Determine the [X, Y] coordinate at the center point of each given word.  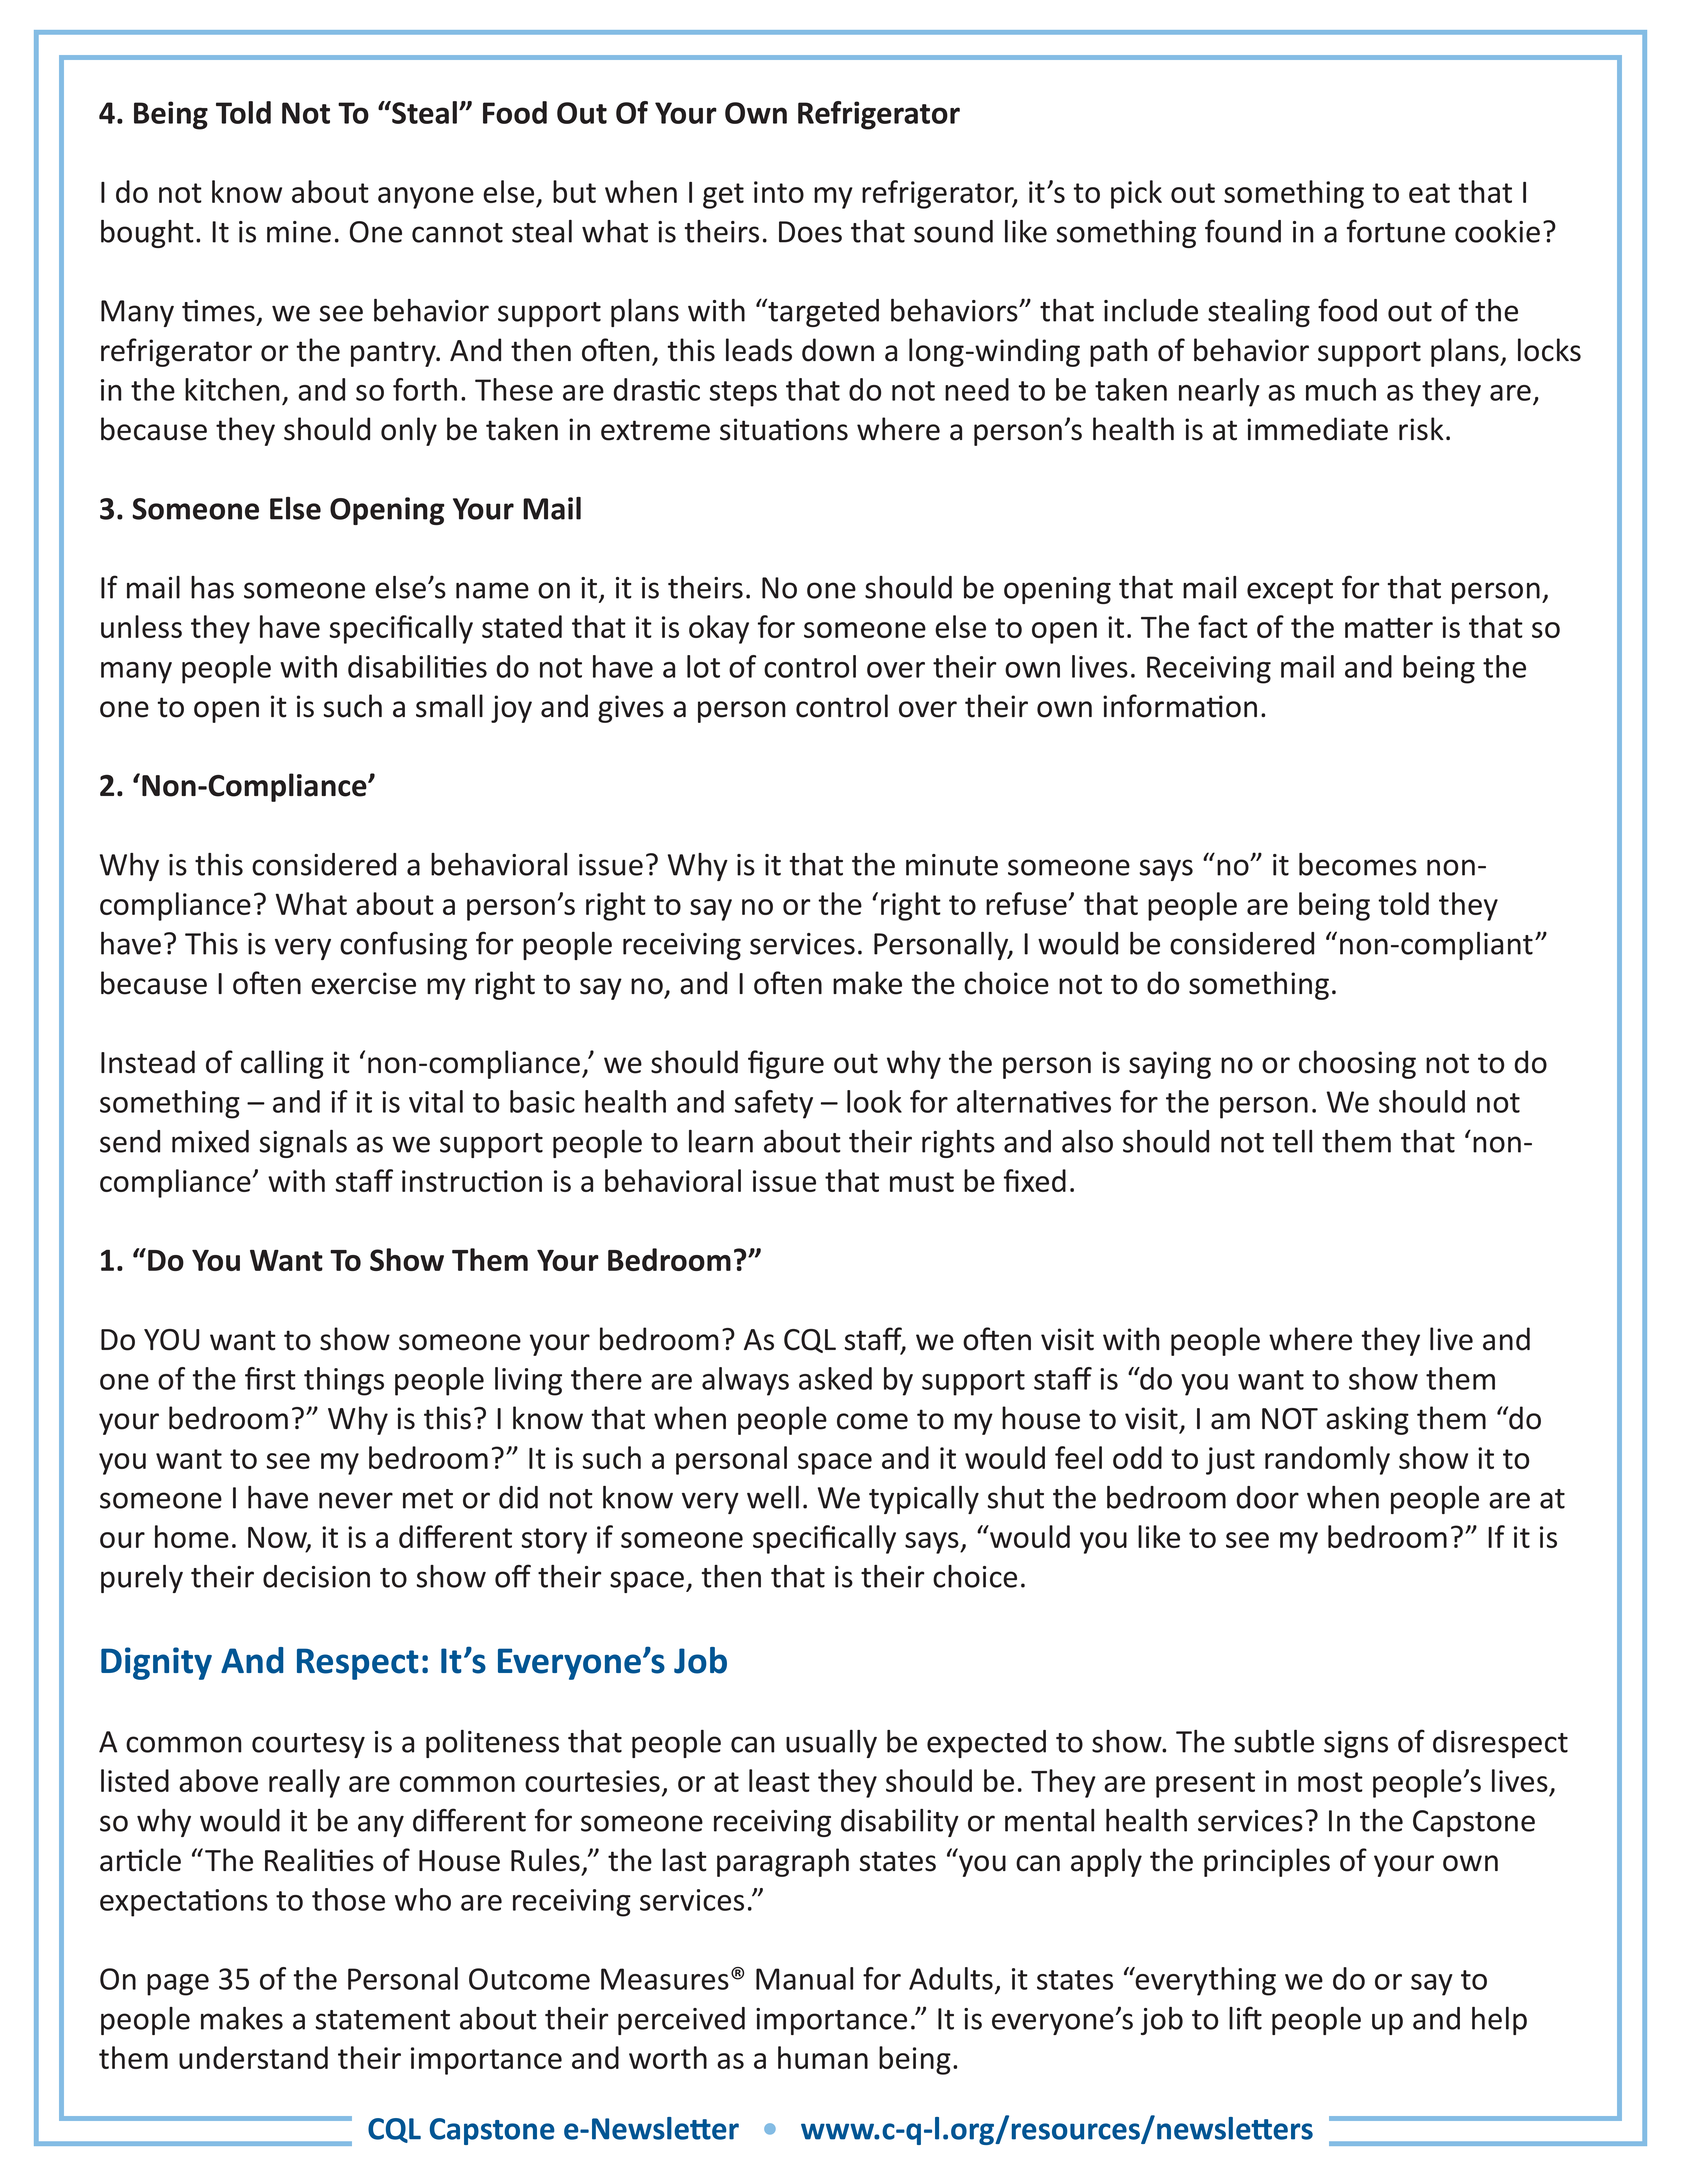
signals [303, 1144]
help [1499, 2021]
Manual [804, 1978]
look [874, 1101]
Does [810, 232]
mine [299, 232]
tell [1292, 1141]
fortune [1396, 231]
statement [383, 2020]
